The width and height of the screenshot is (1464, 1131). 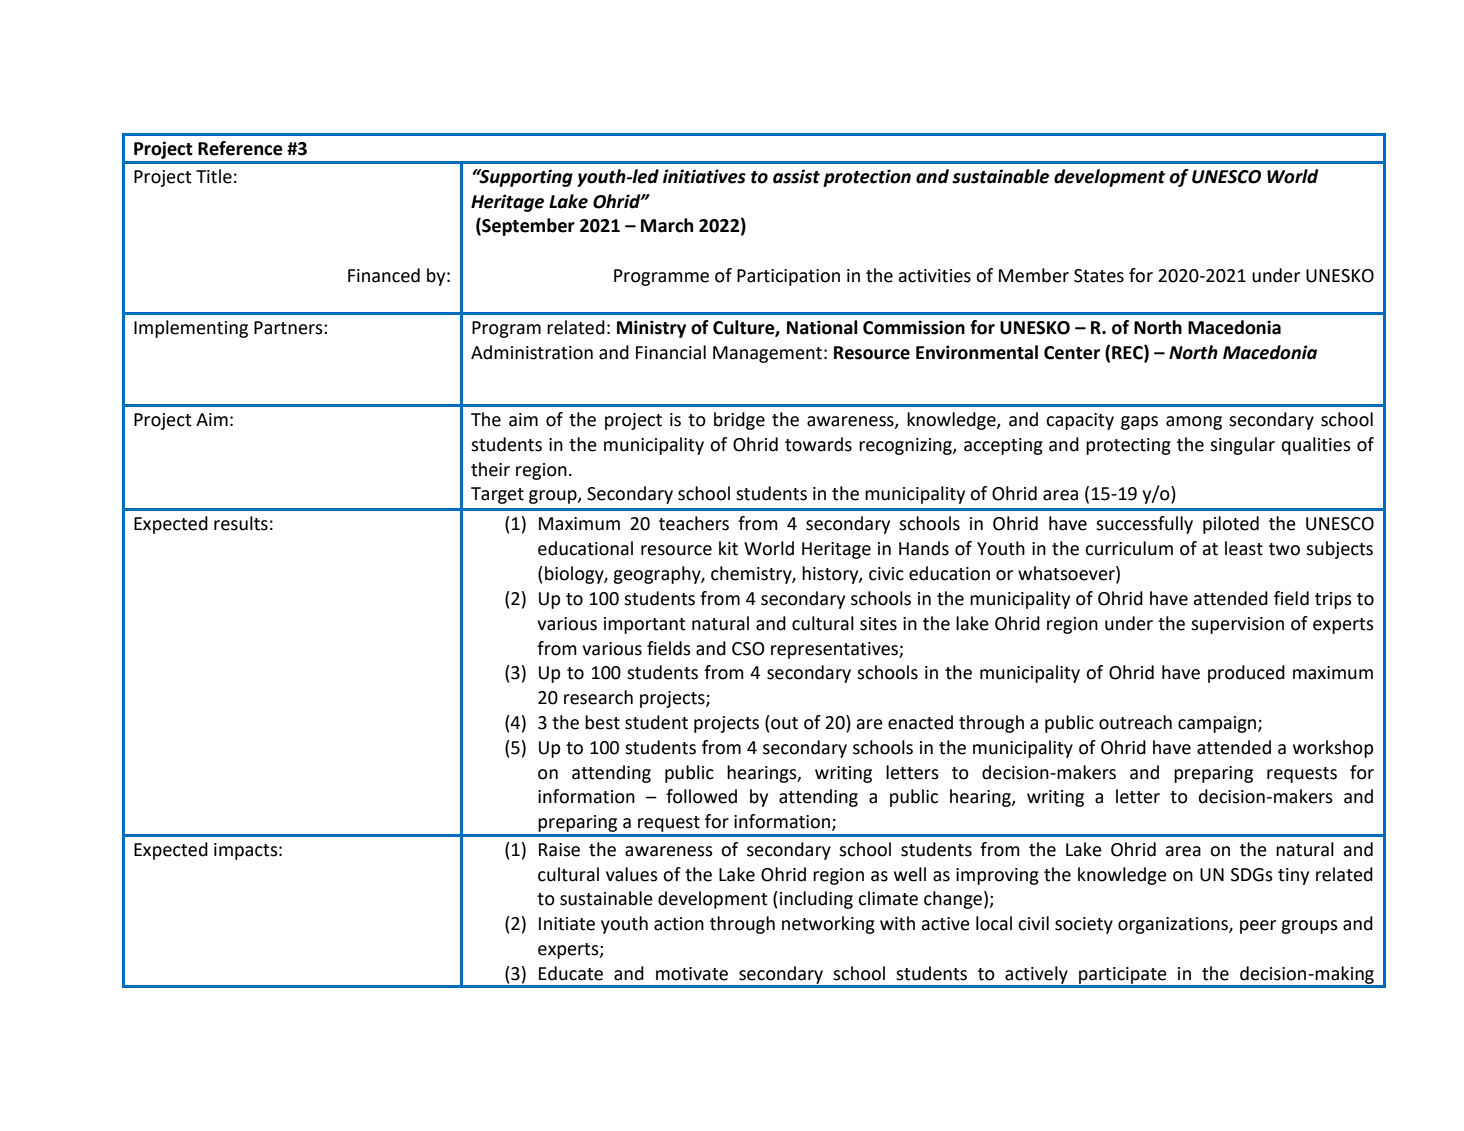 What do you see at coordinates (567, 924) in the screenshot?
I see `Initiate` at bounding box center [567, 924].
